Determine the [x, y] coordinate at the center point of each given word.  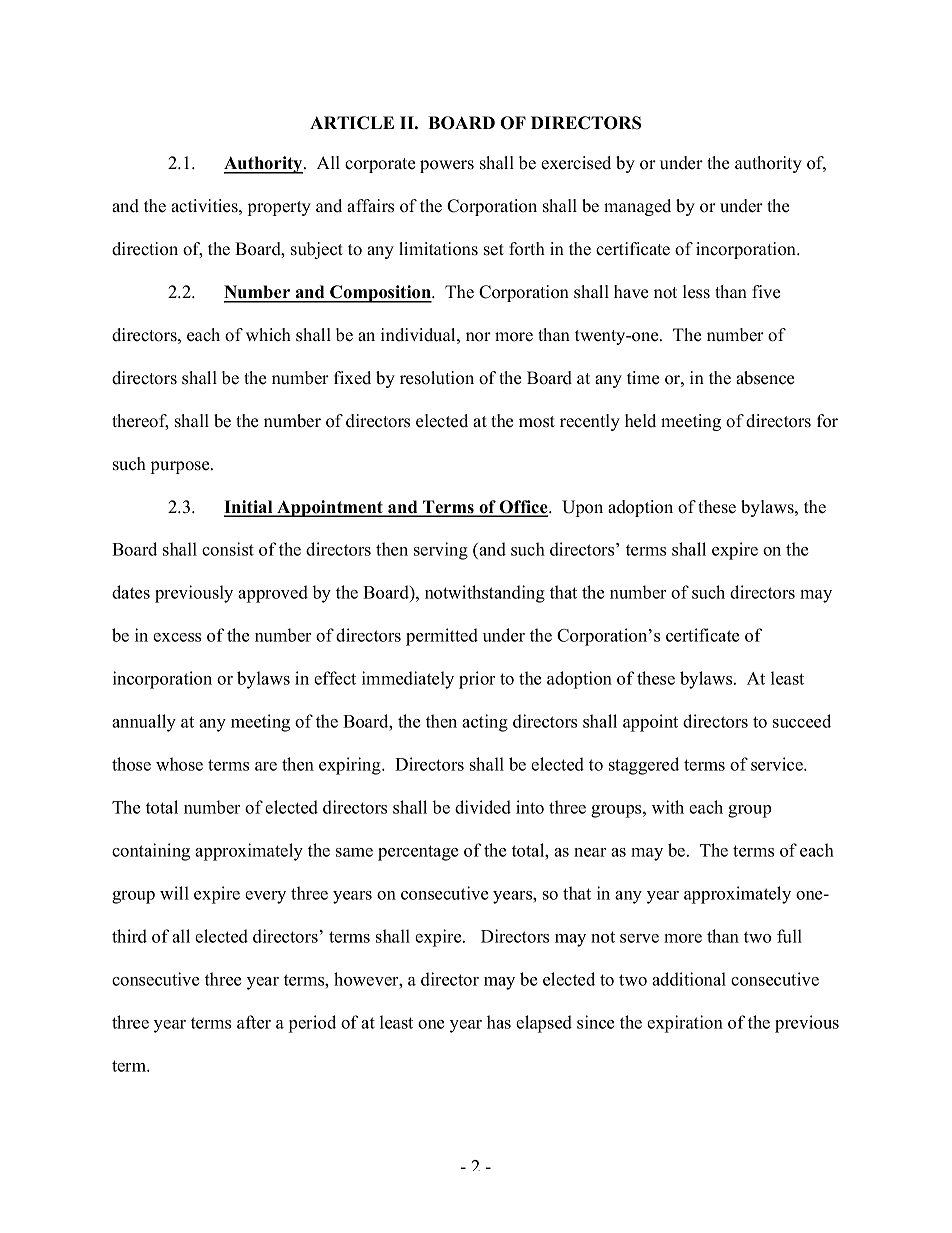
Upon [582, 508]
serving [441, 551]
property [279, 208]
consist [228, 549]
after [254, 1022]
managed [637, 207]
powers [447, 166]
